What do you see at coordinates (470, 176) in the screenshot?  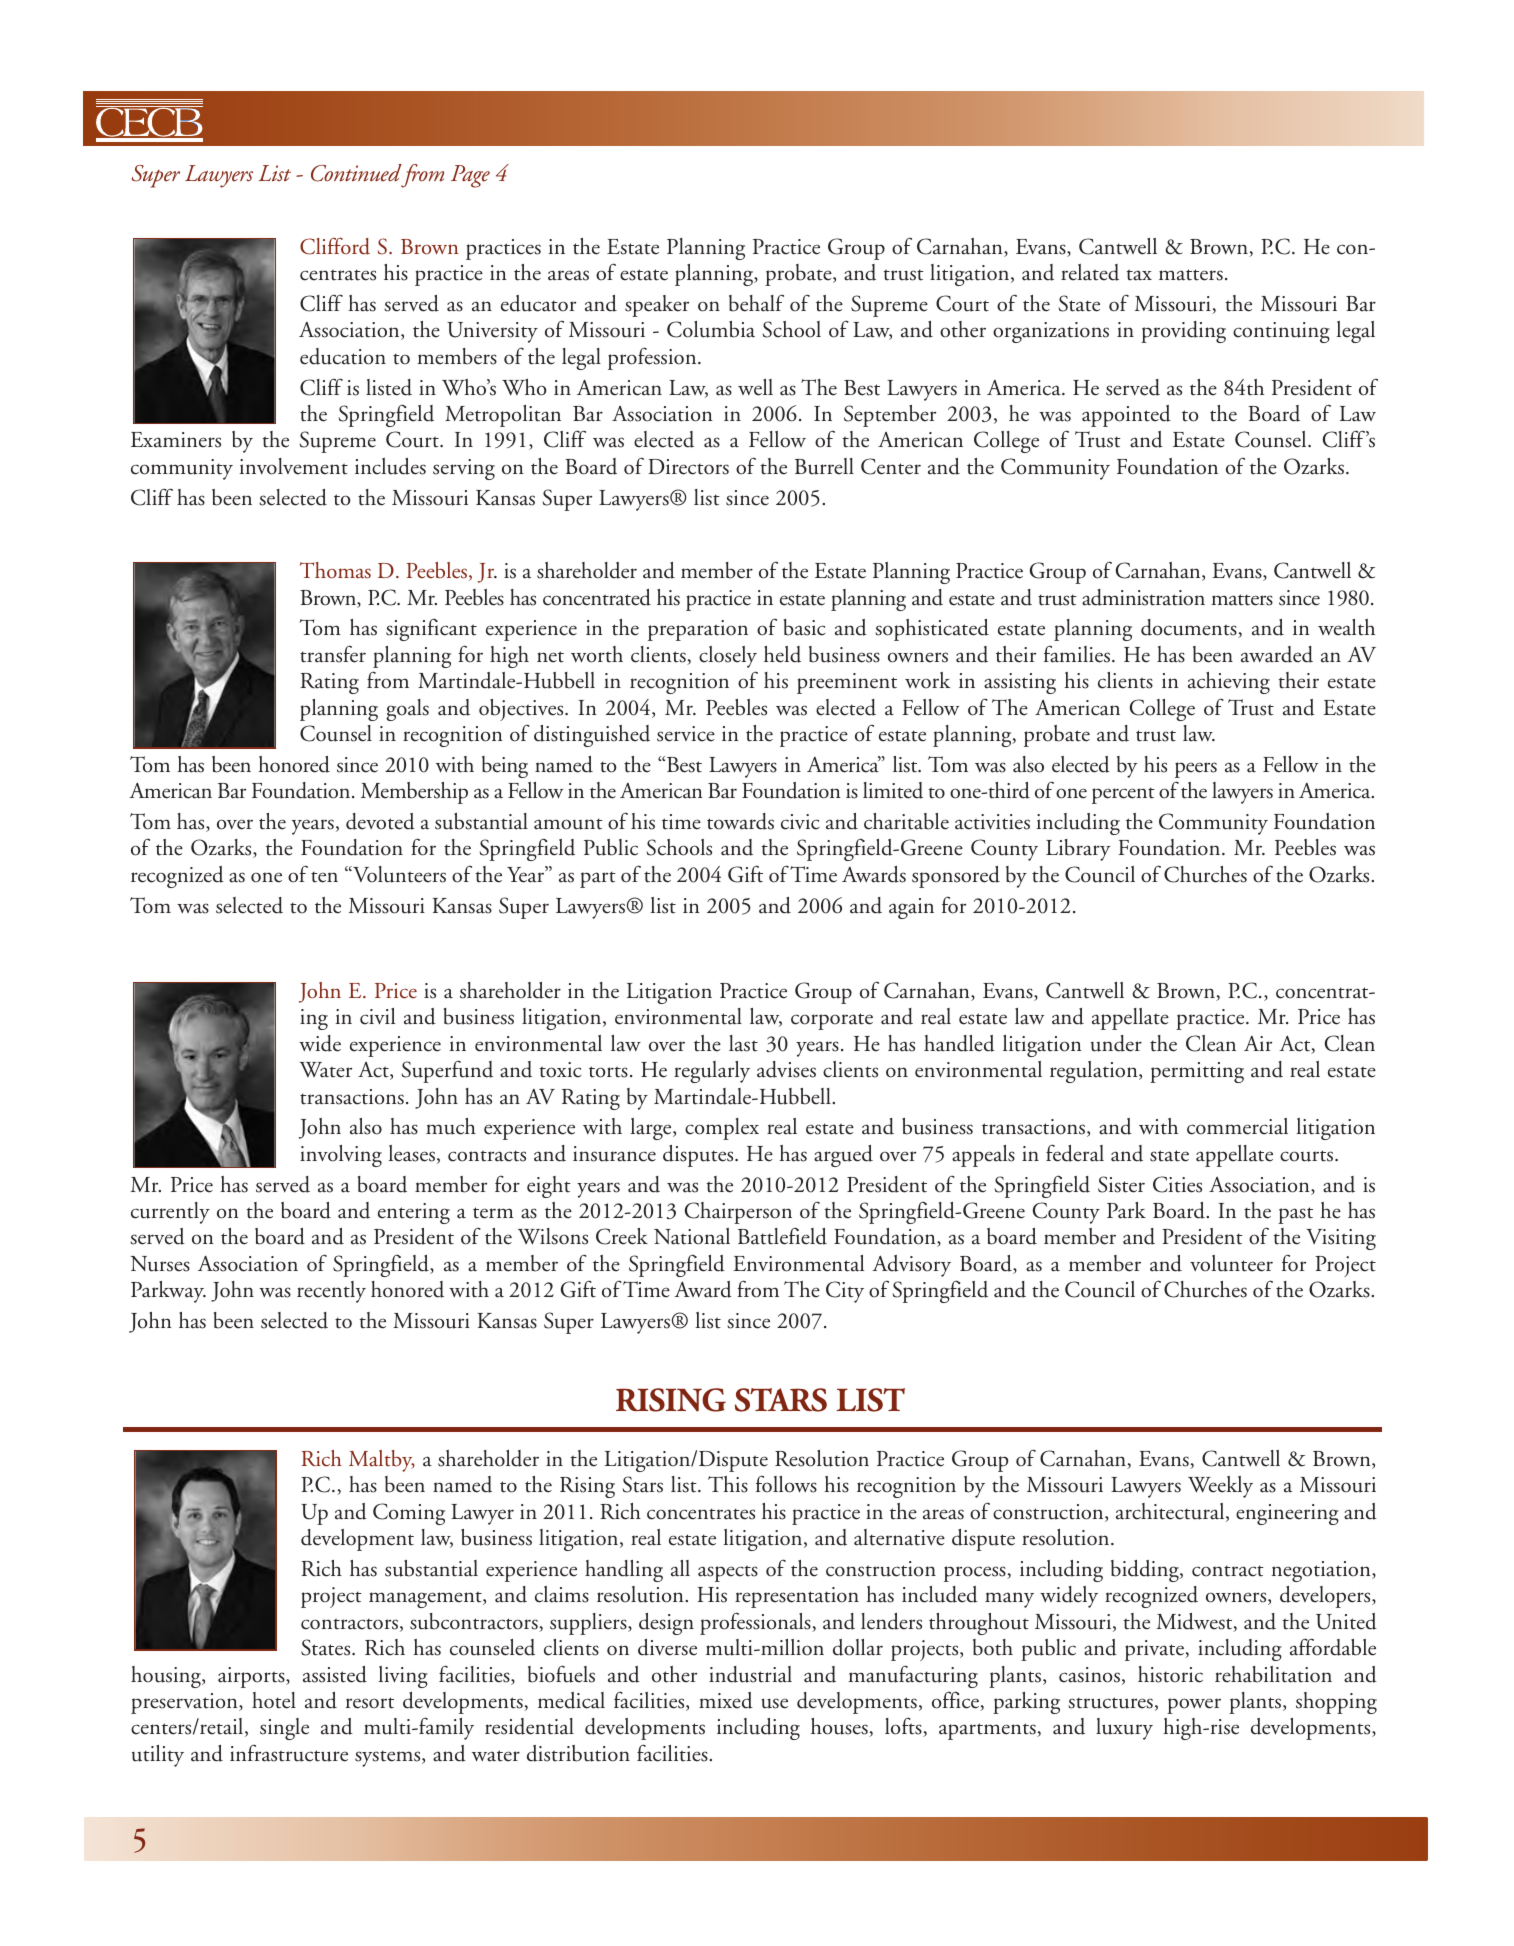 I see `Page` at bounding box center [470, 176].
